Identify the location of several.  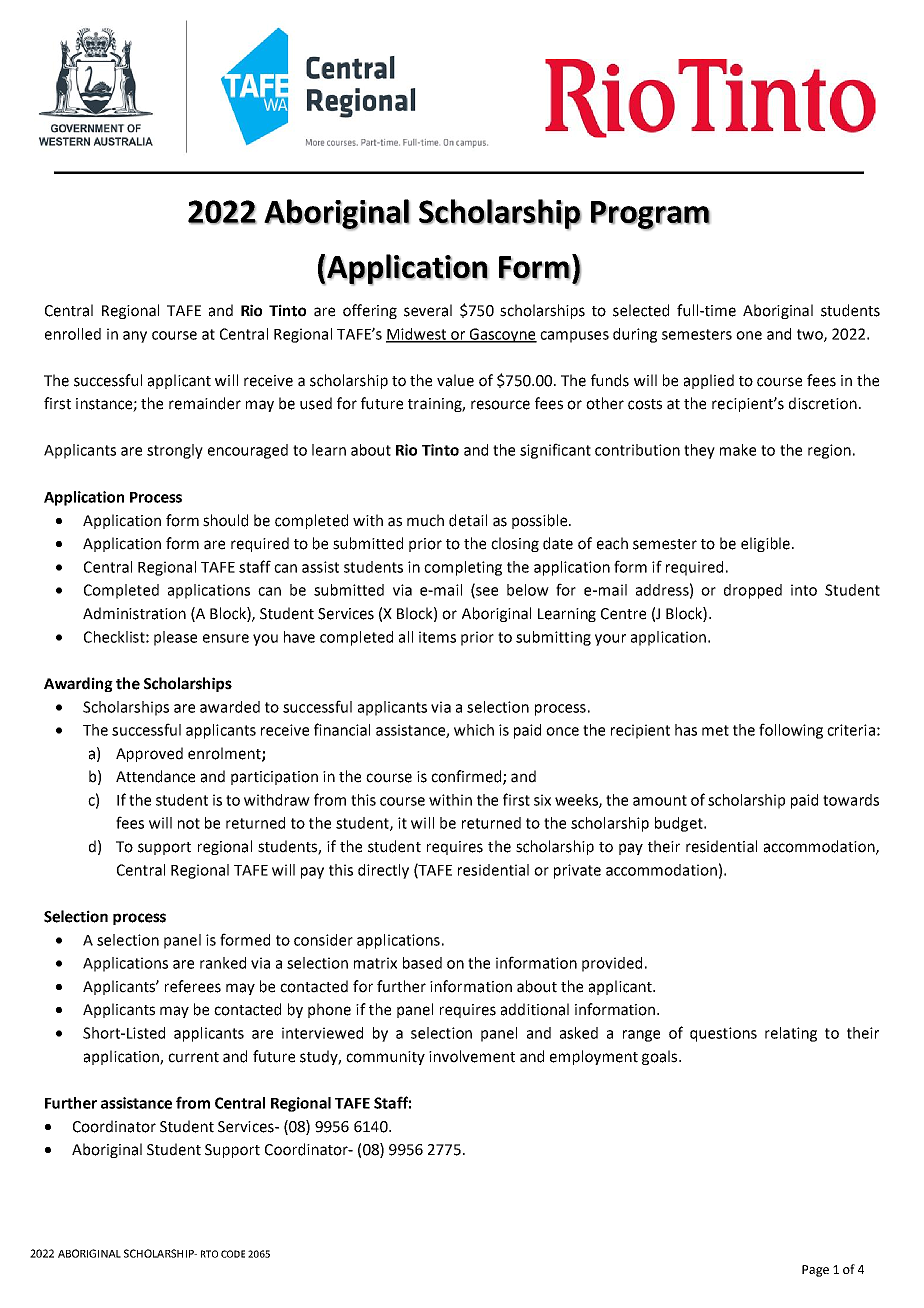
(428, 310).
